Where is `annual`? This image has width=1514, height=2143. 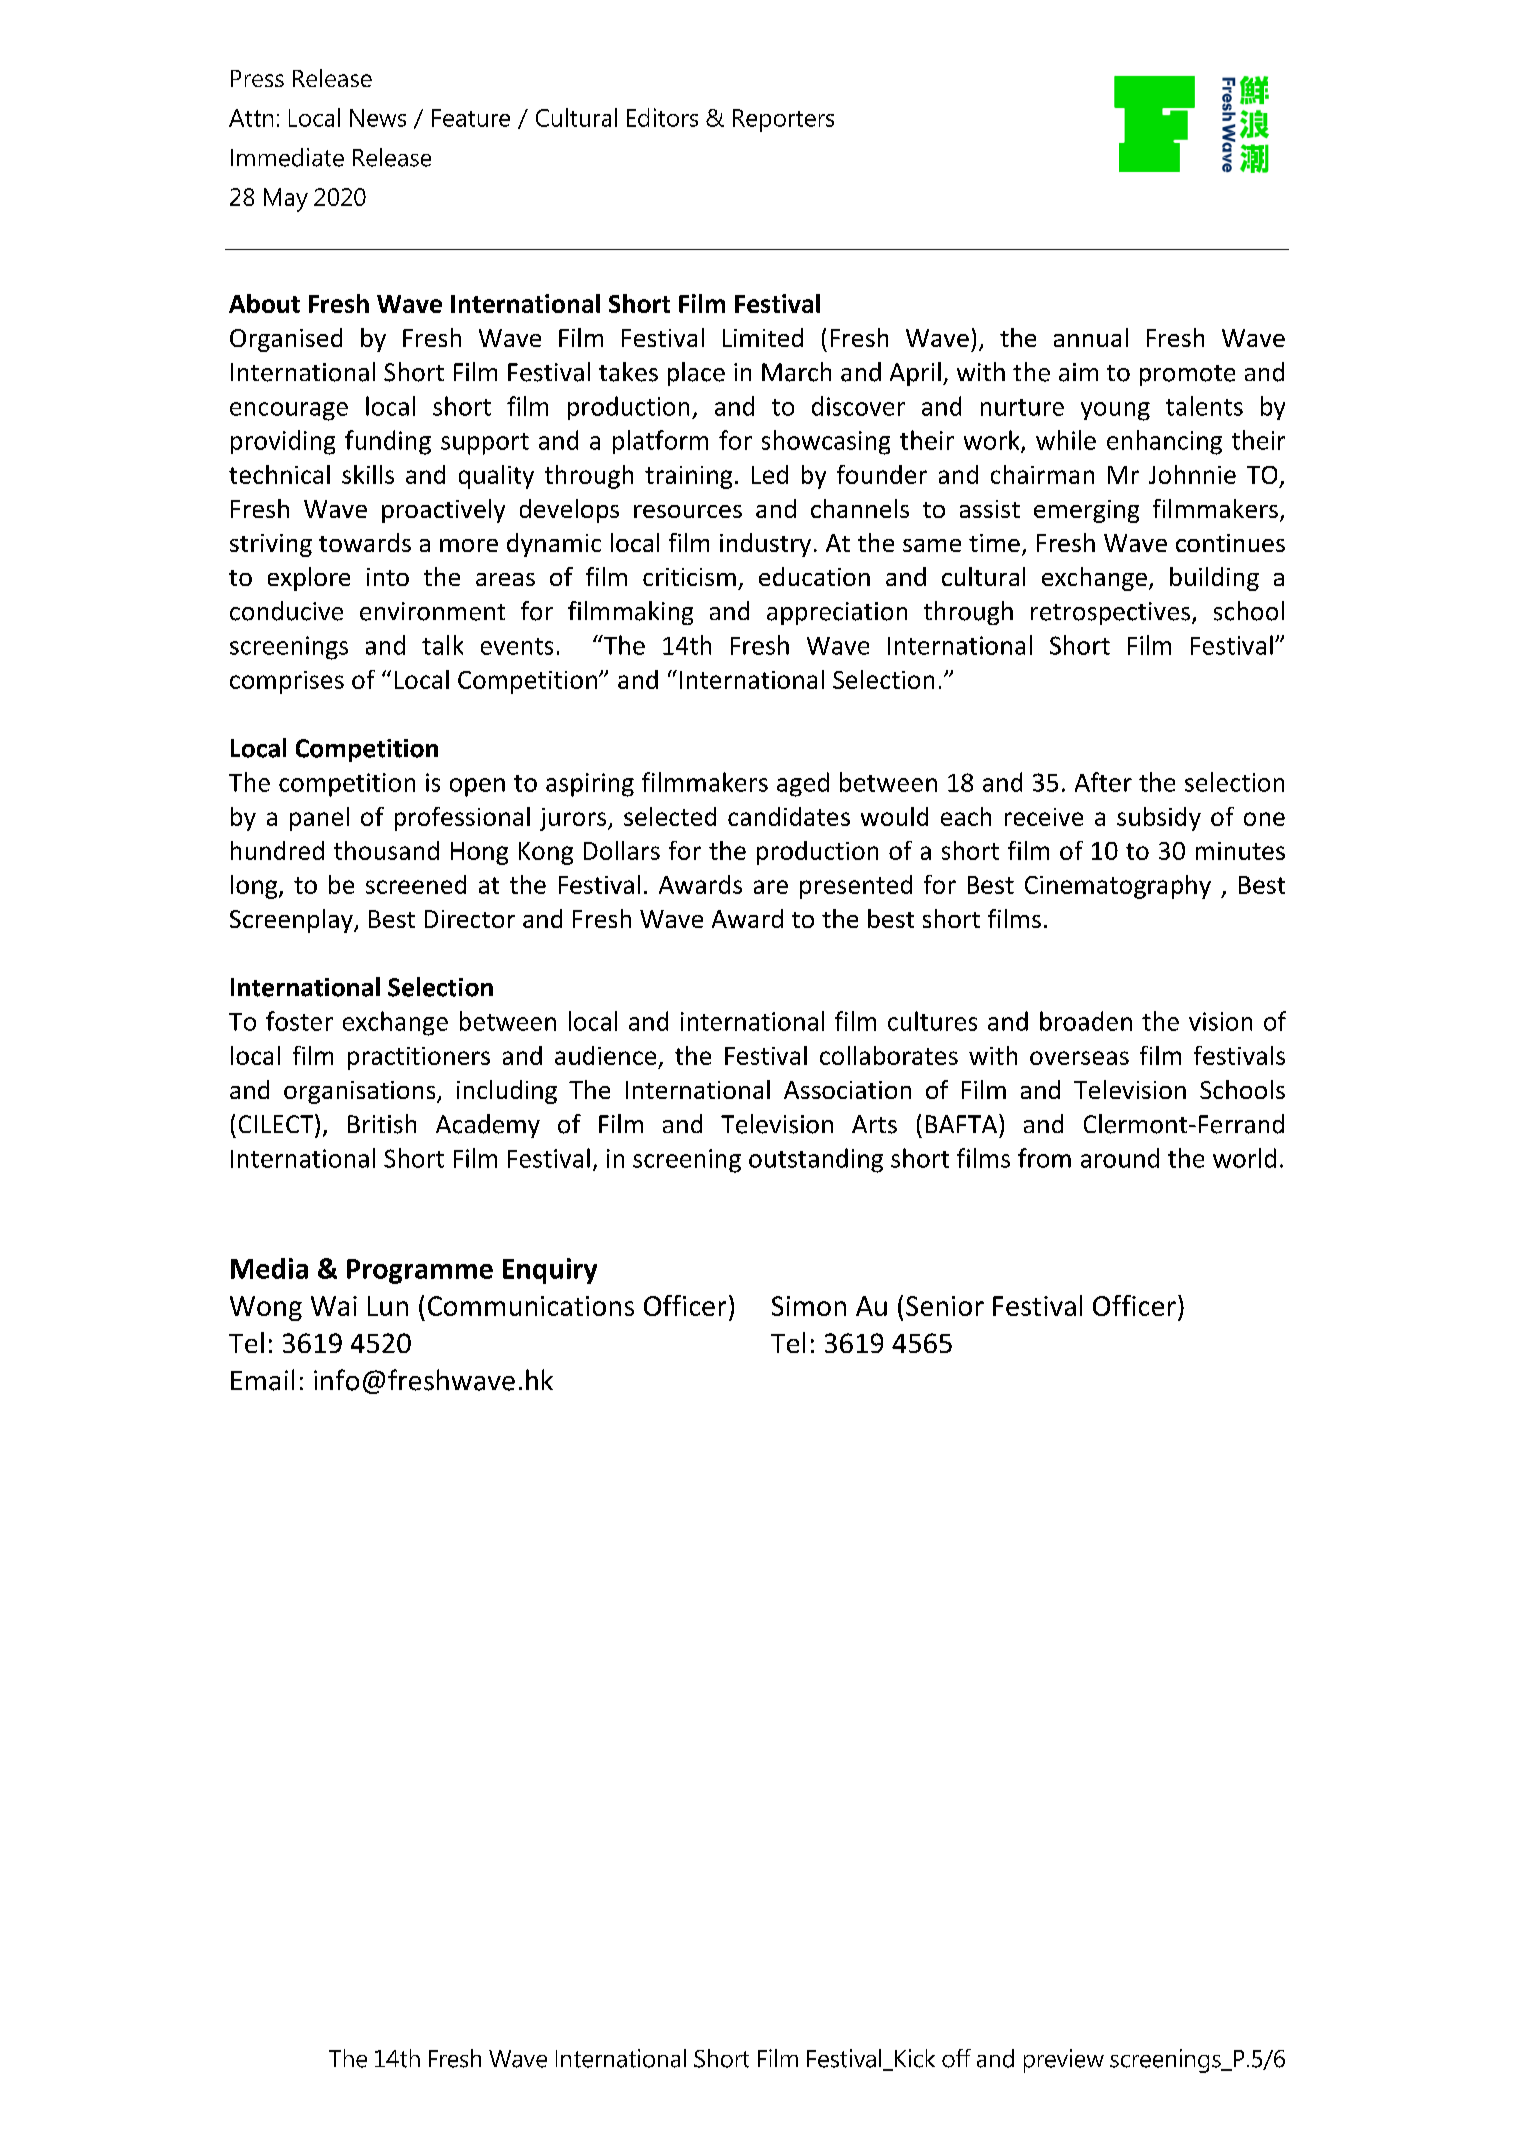 annual is located at coordinates (1091, 337).
